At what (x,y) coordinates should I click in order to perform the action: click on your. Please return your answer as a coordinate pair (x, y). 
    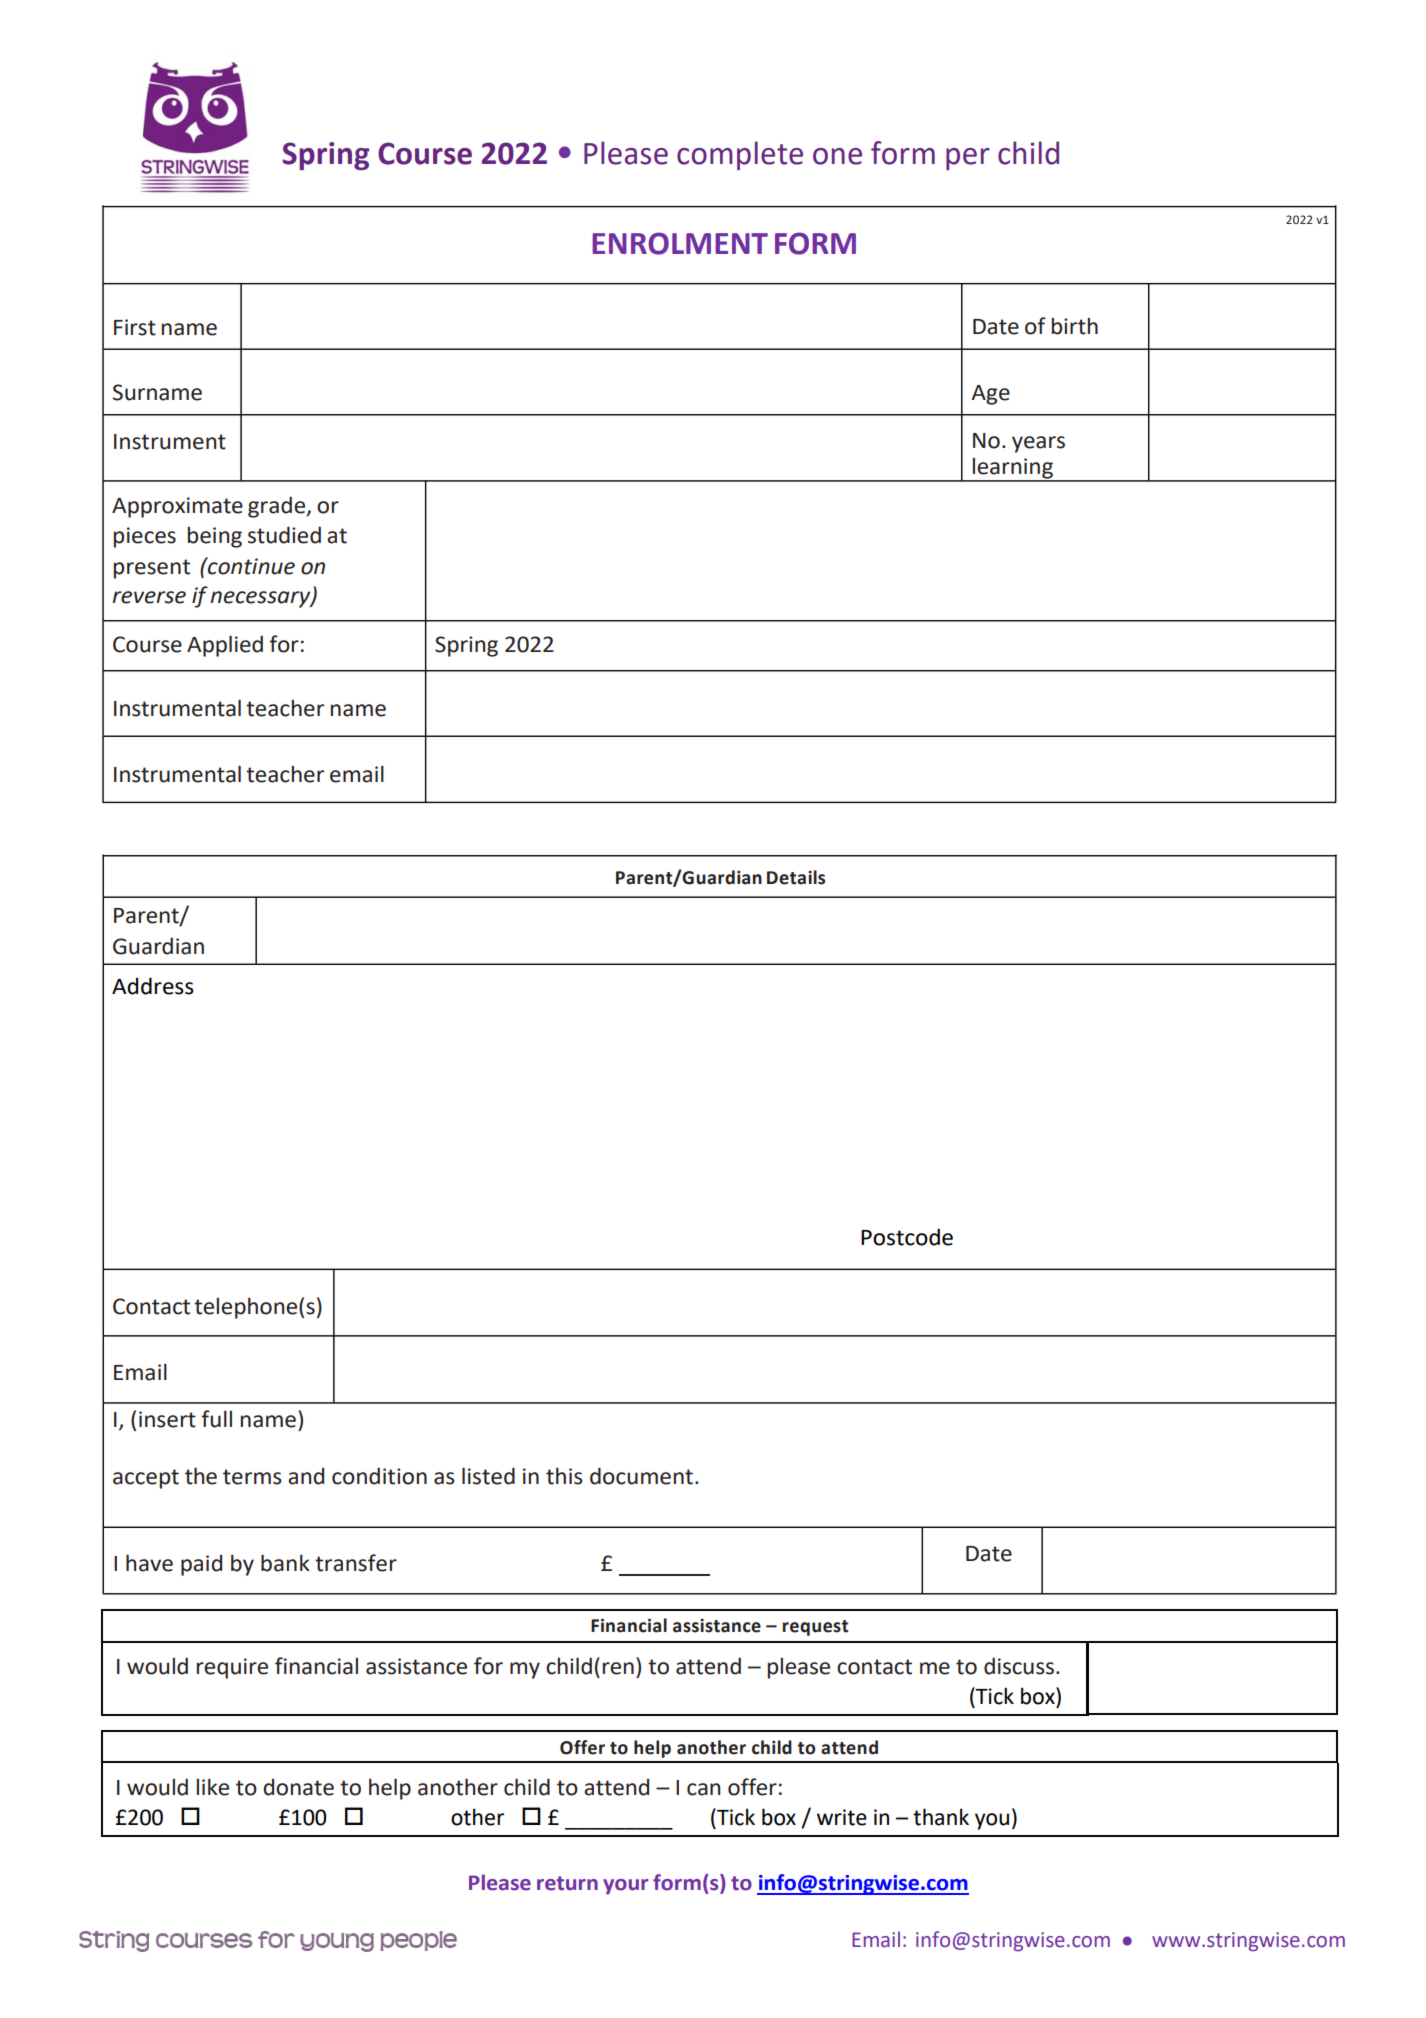
    Looking at the image, I should click on (625, 1887).
